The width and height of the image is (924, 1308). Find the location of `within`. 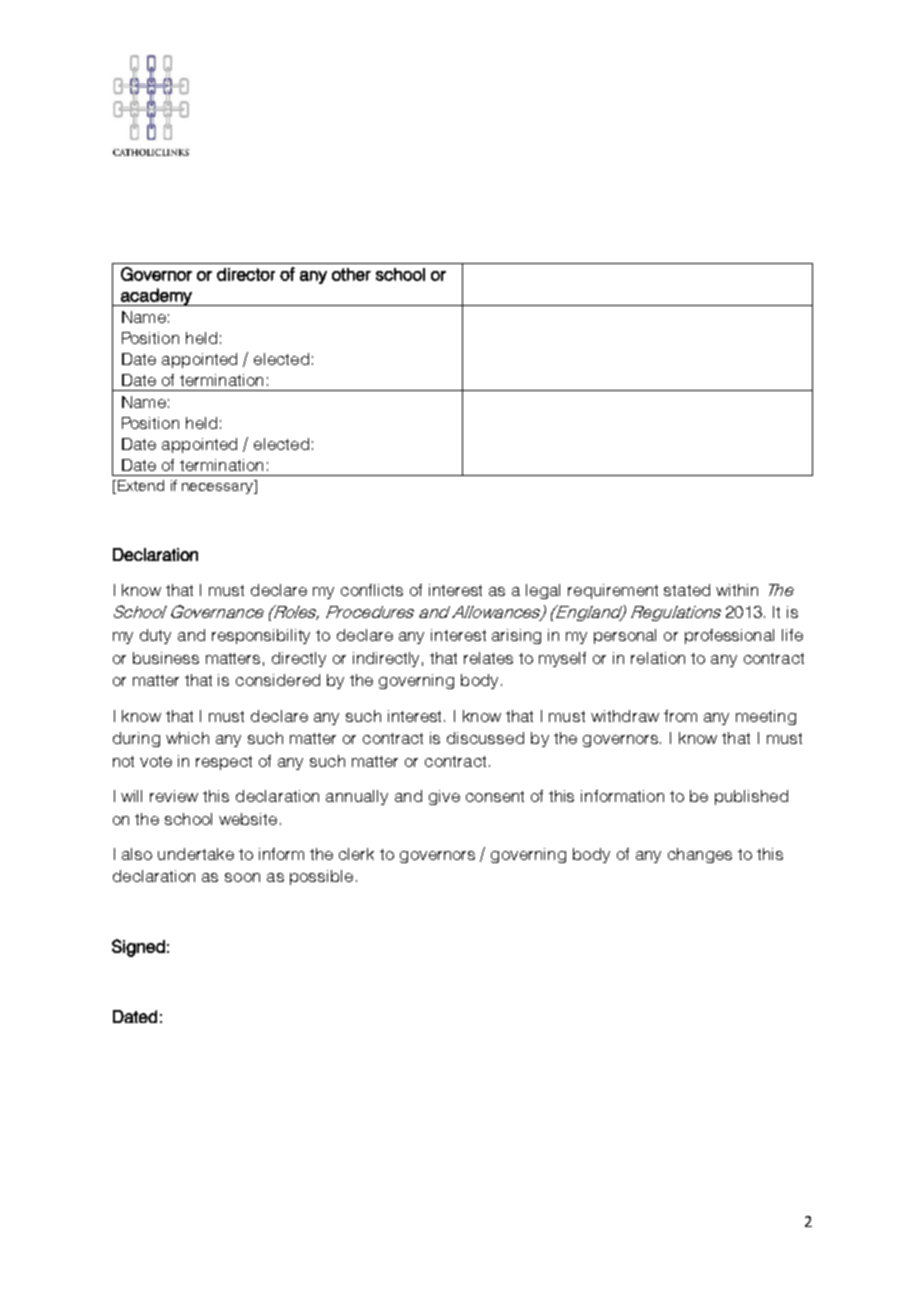

within is located at coordinates (737, 590).
